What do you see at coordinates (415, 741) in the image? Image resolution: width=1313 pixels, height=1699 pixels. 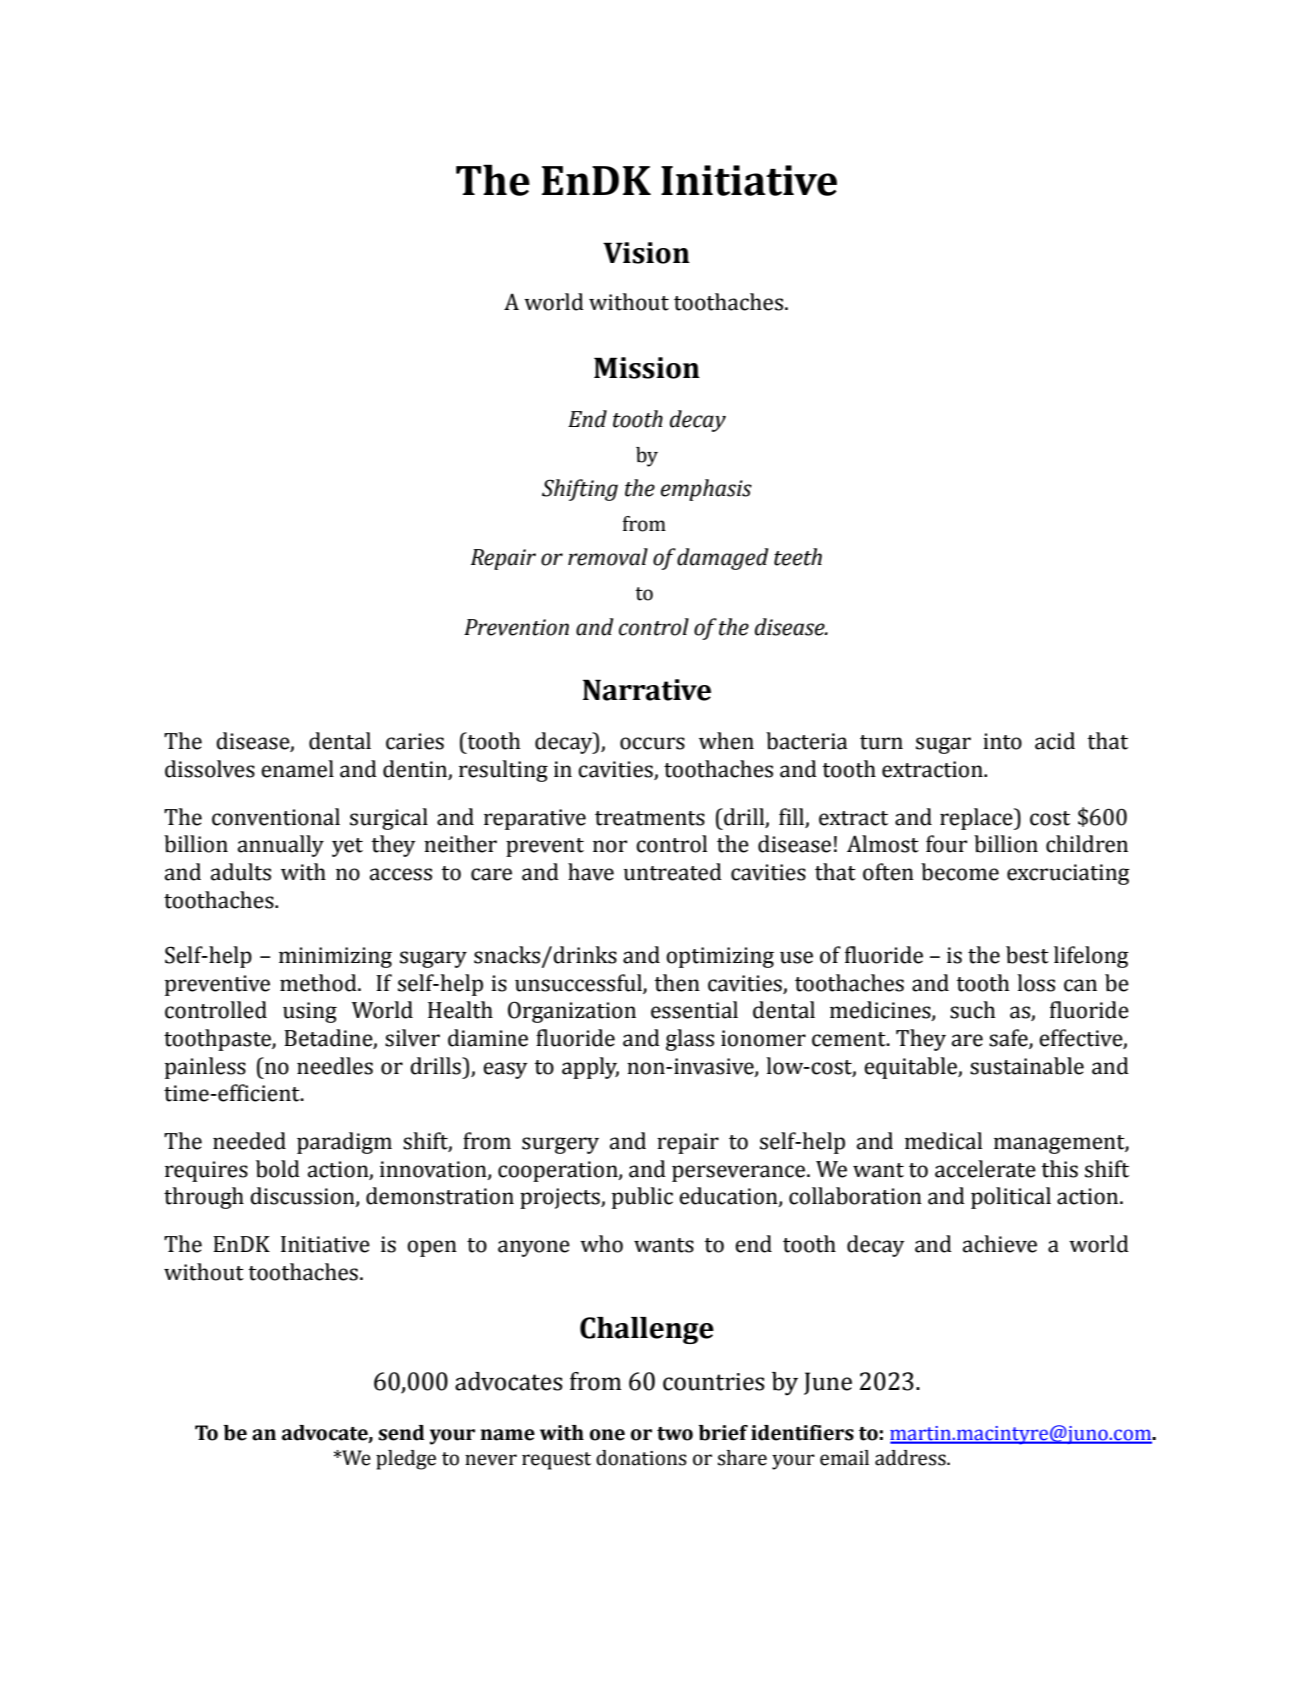 I see `caries` at bounding box center [415, 741].
